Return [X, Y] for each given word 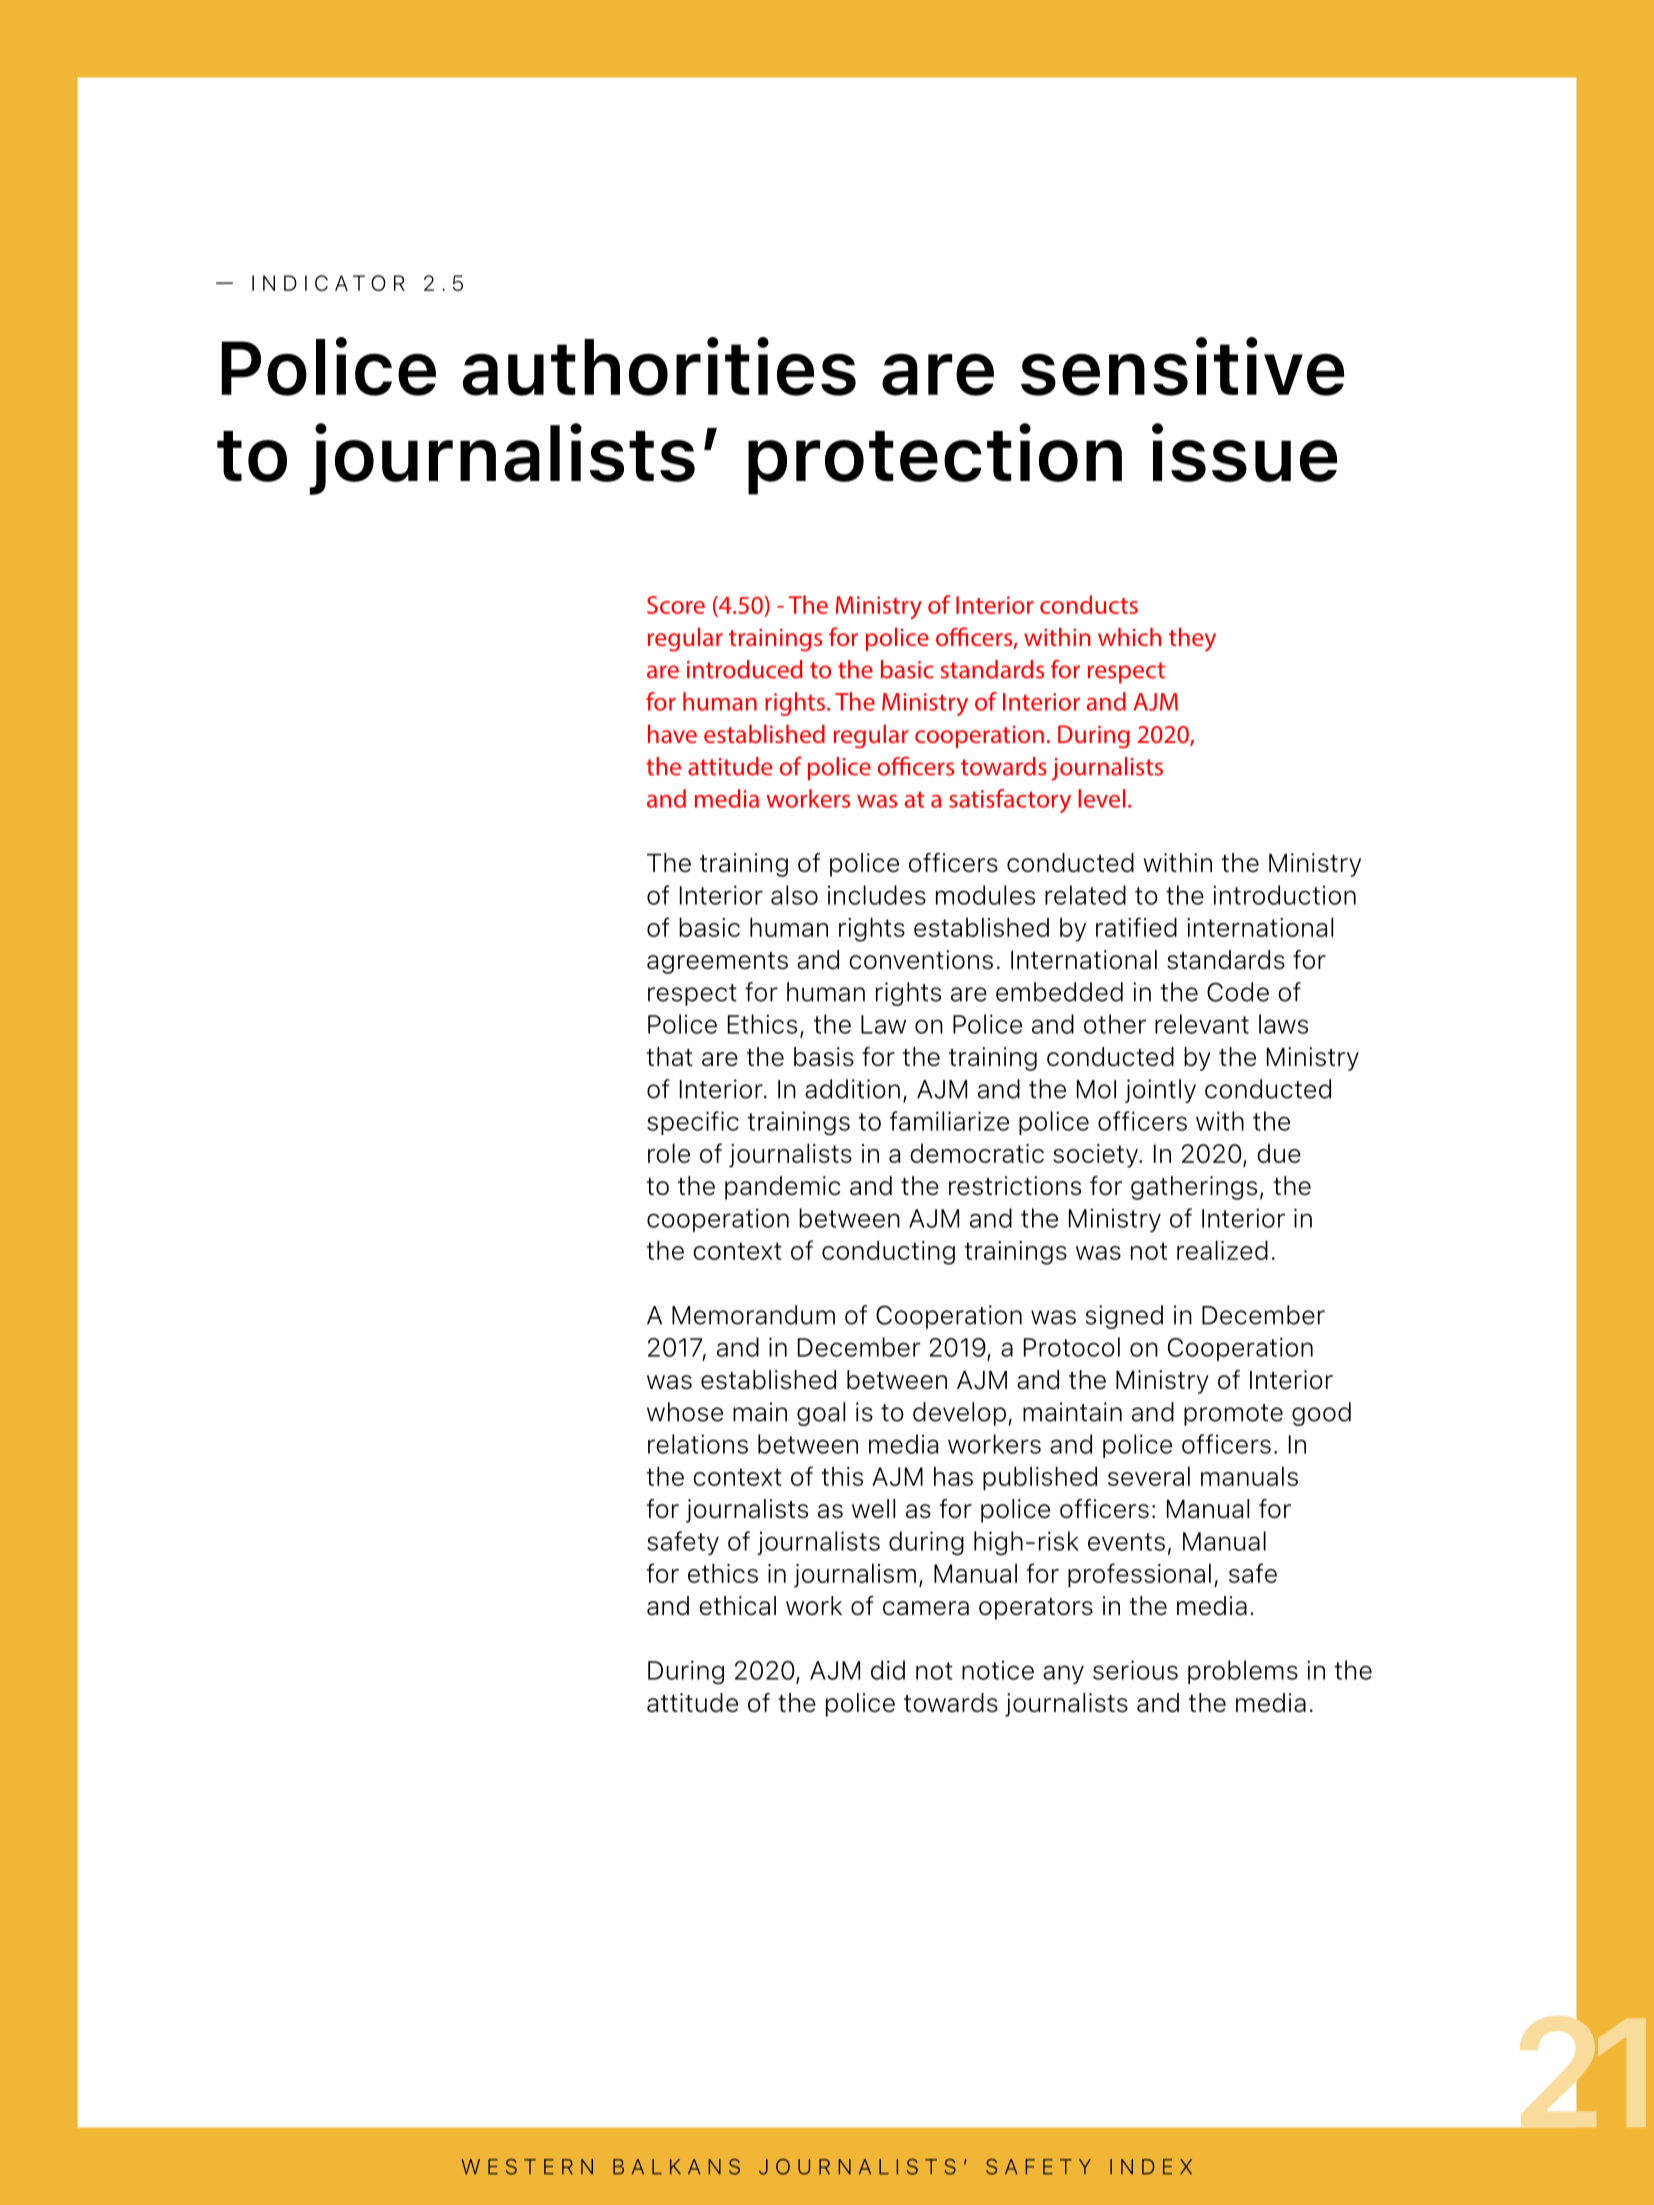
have [672, 733]
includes [877, 895]
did [888, 1670]
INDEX [1151, 2166]
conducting [888, 1252]
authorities [659, 366]
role [669, 1153]
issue [1244, 452]
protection [935, 459]
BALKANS [676, 2167]
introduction [1284, 895]
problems [1243, 1672]
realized [1222, 1250]
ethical [737, 1606]
